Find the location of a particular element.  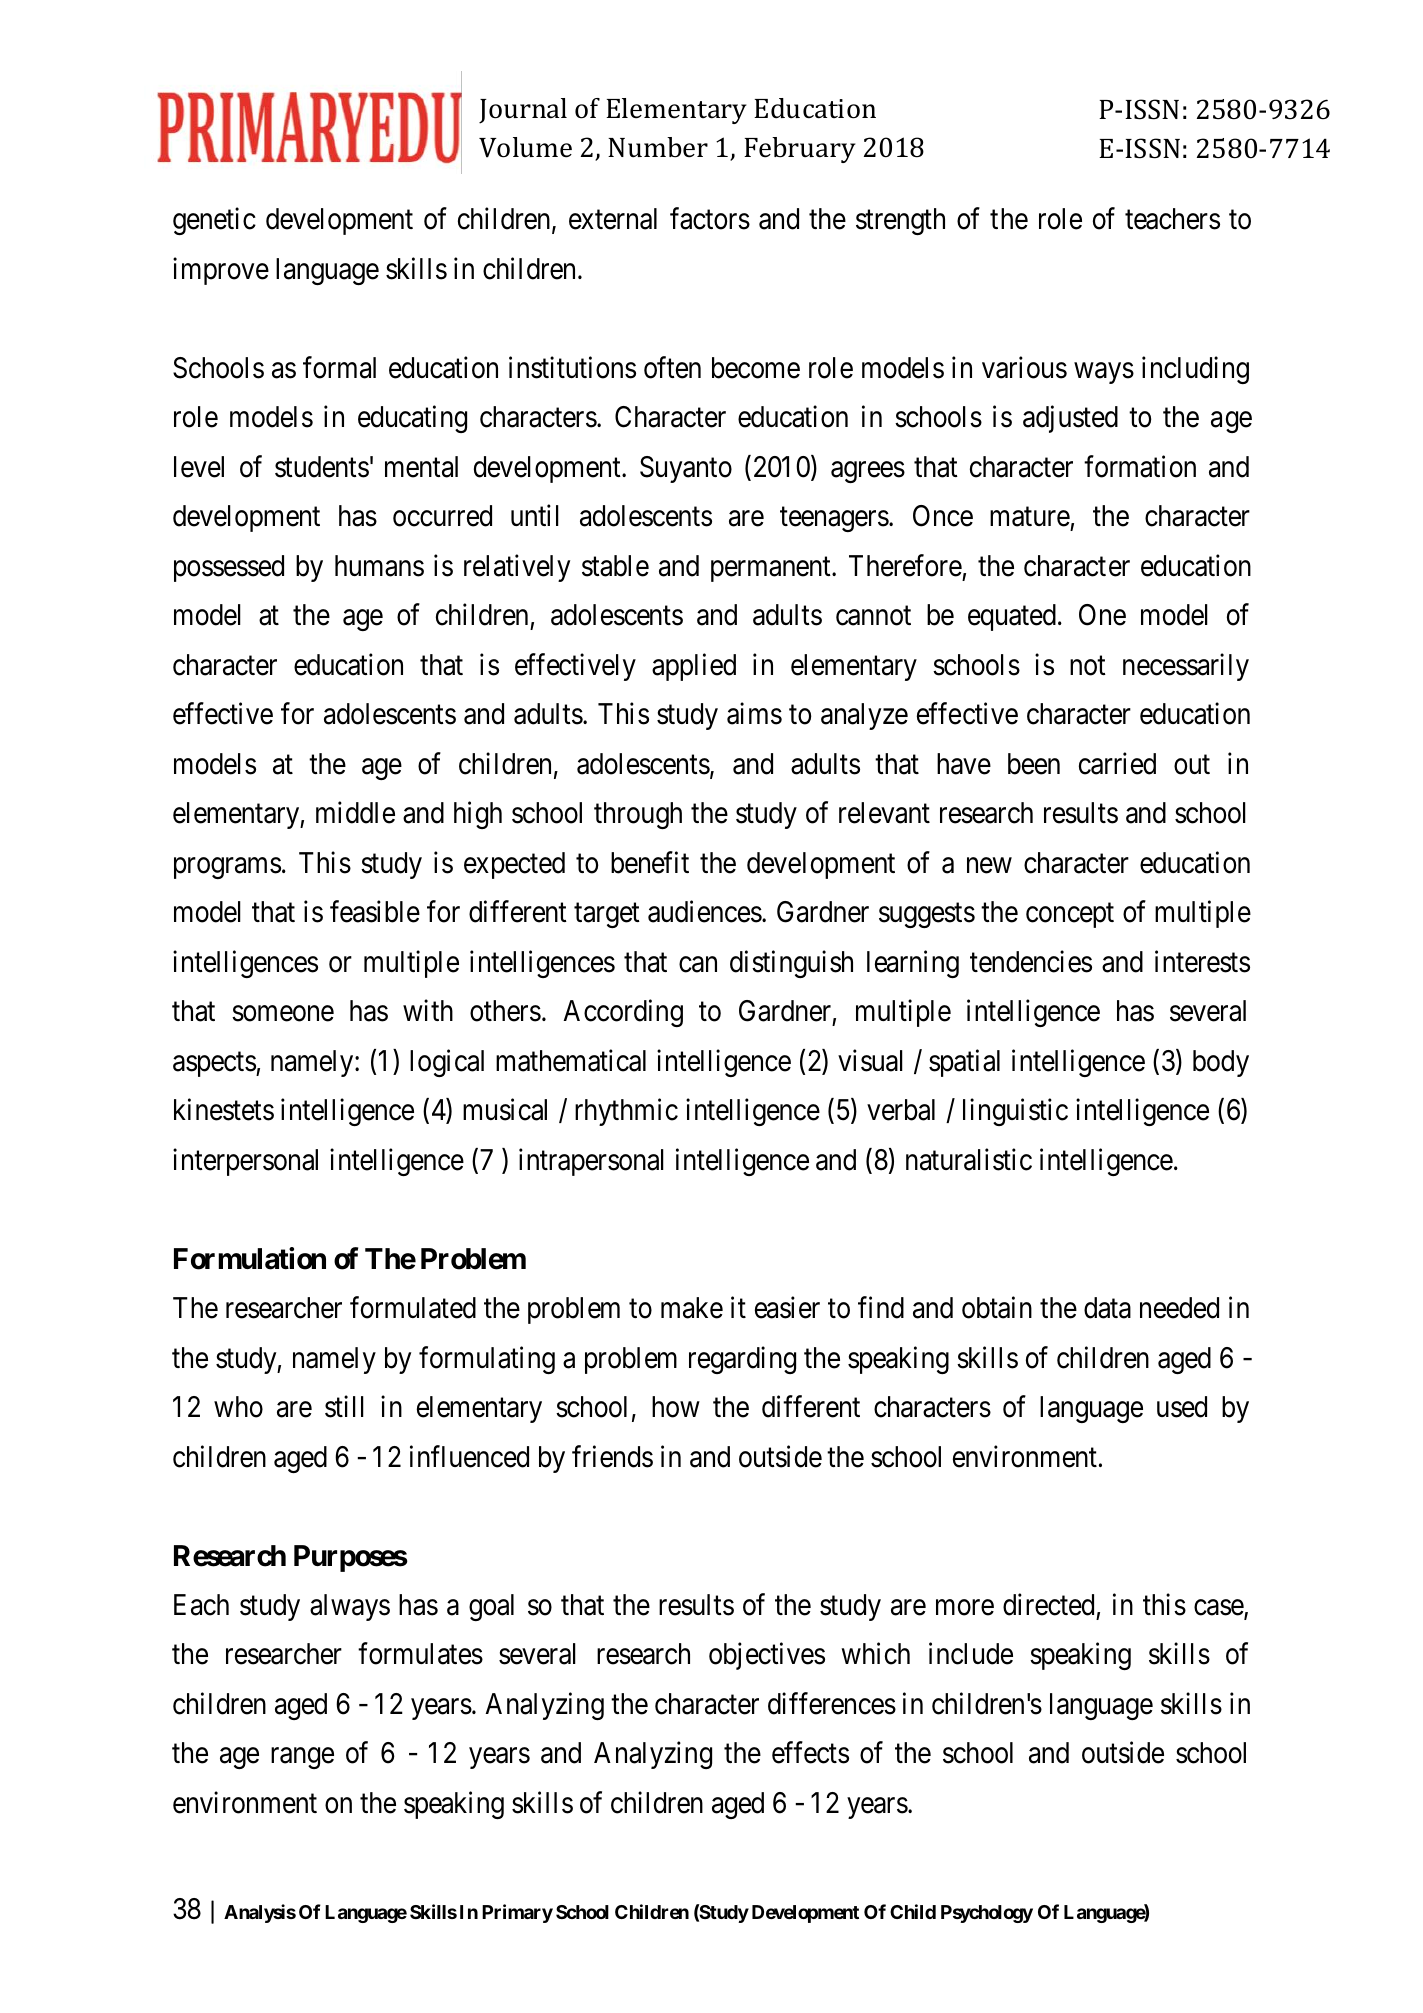

carried is located at coordinates (1117, 763).
